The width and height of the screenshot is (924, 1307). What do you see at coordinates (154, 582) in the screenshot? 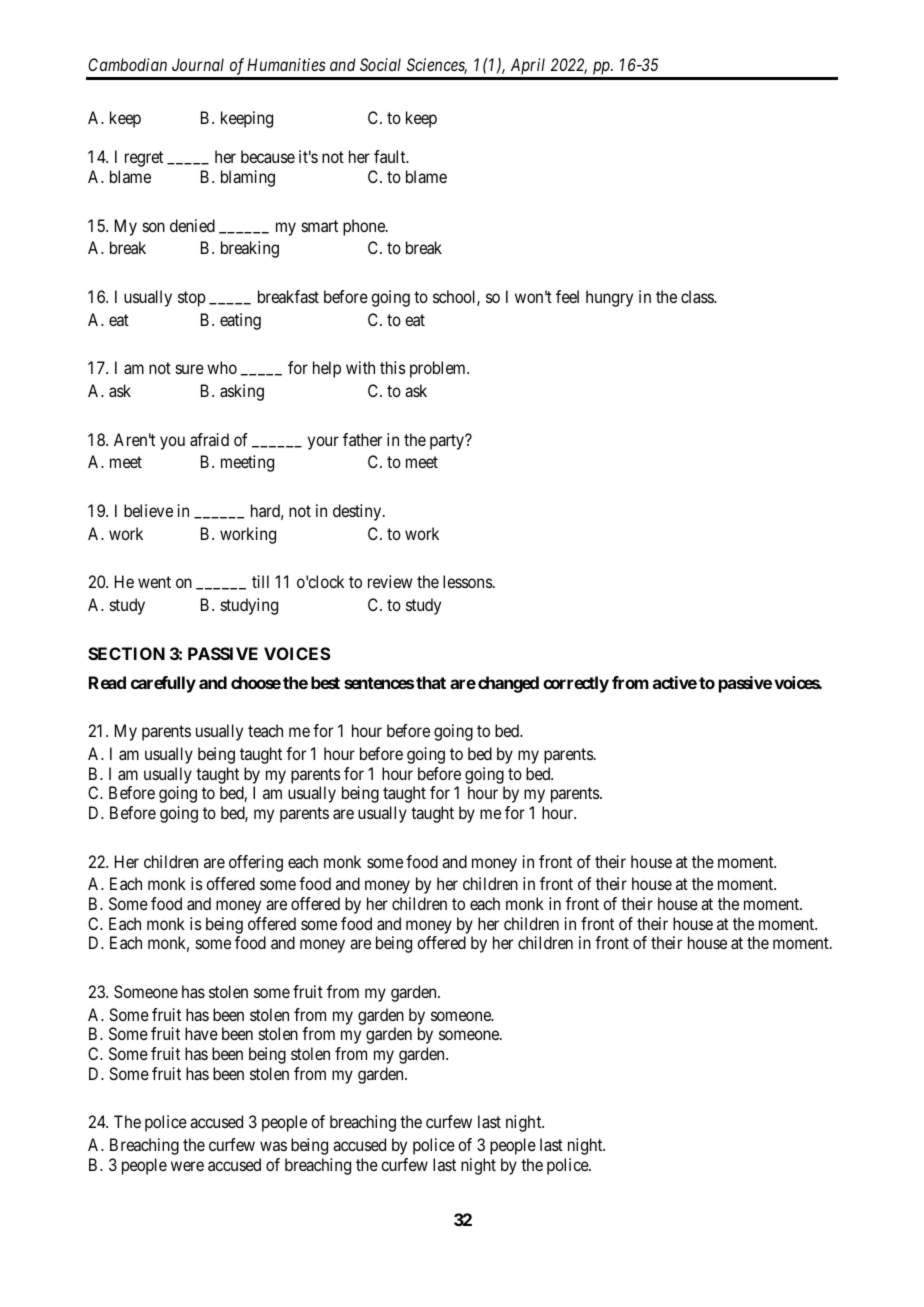
I see `went` at bounding box center [154, 582].
